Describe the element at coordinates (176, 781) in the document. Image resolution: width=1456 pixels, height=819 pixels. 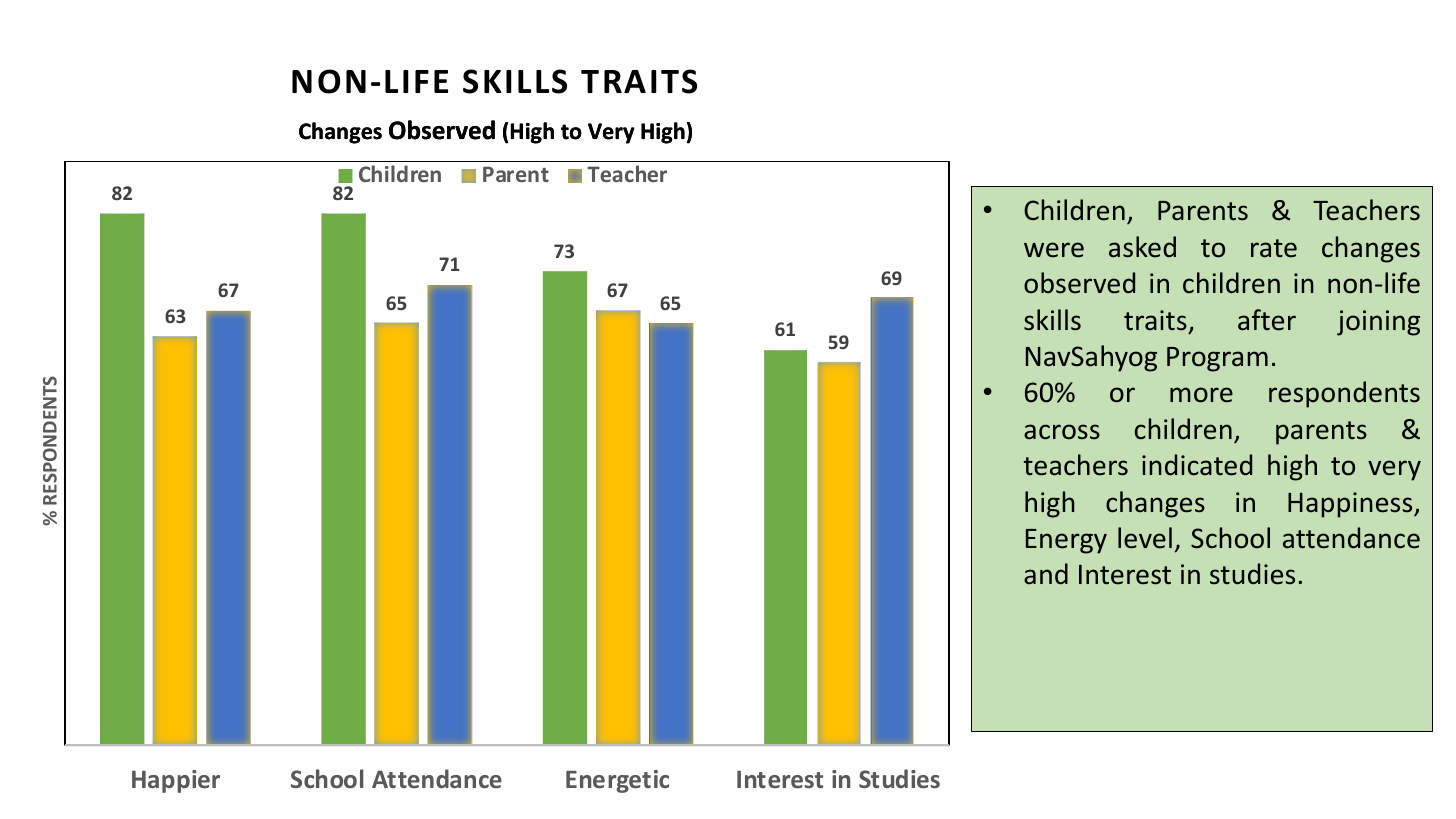
I see `Happier` at that location.
